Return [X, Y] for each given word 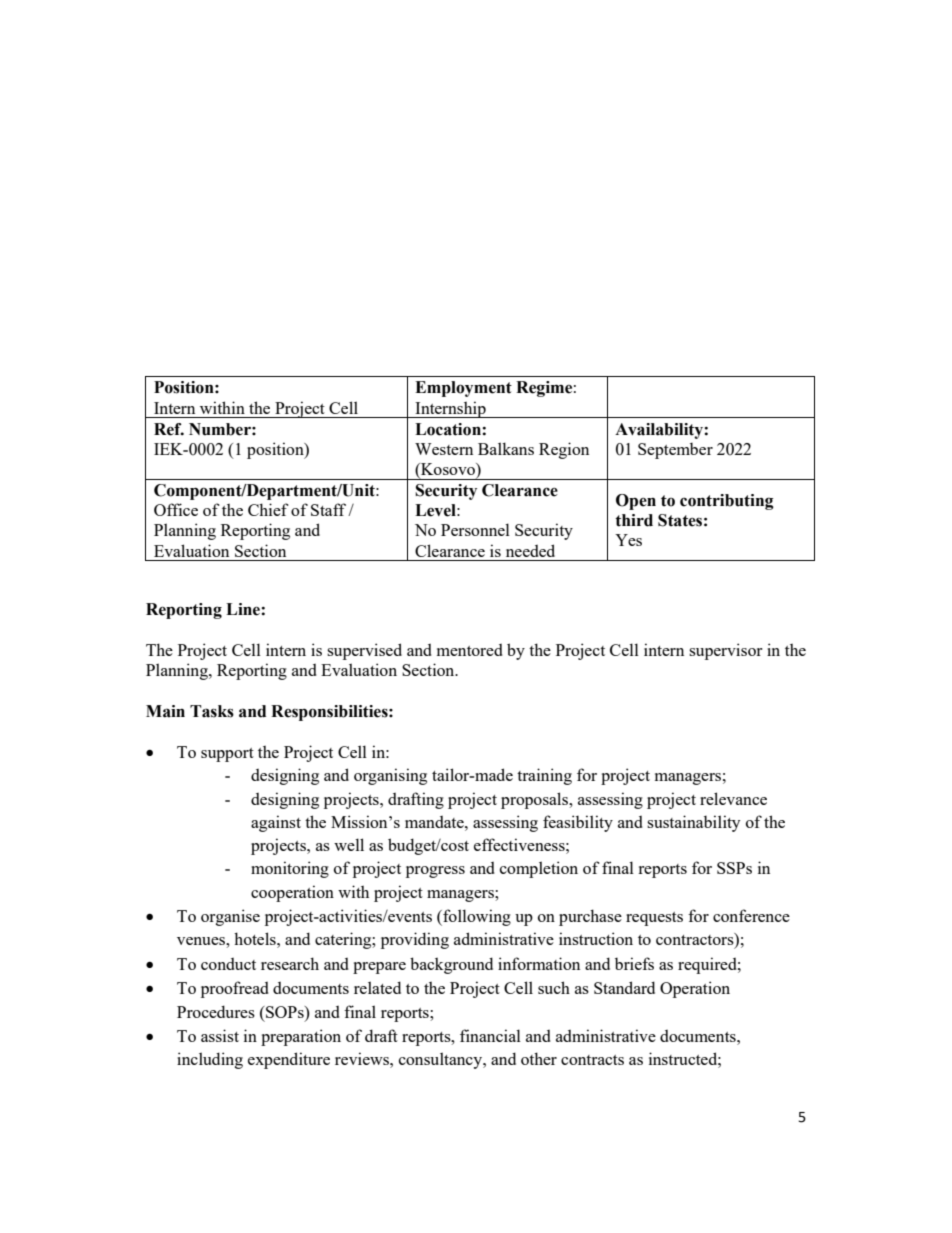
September [675, 450]
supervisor [726, 651]
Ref [169, 429]
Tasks [212, 711]
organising [390, 776]
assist [220, 1035]
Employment [463, 389]
